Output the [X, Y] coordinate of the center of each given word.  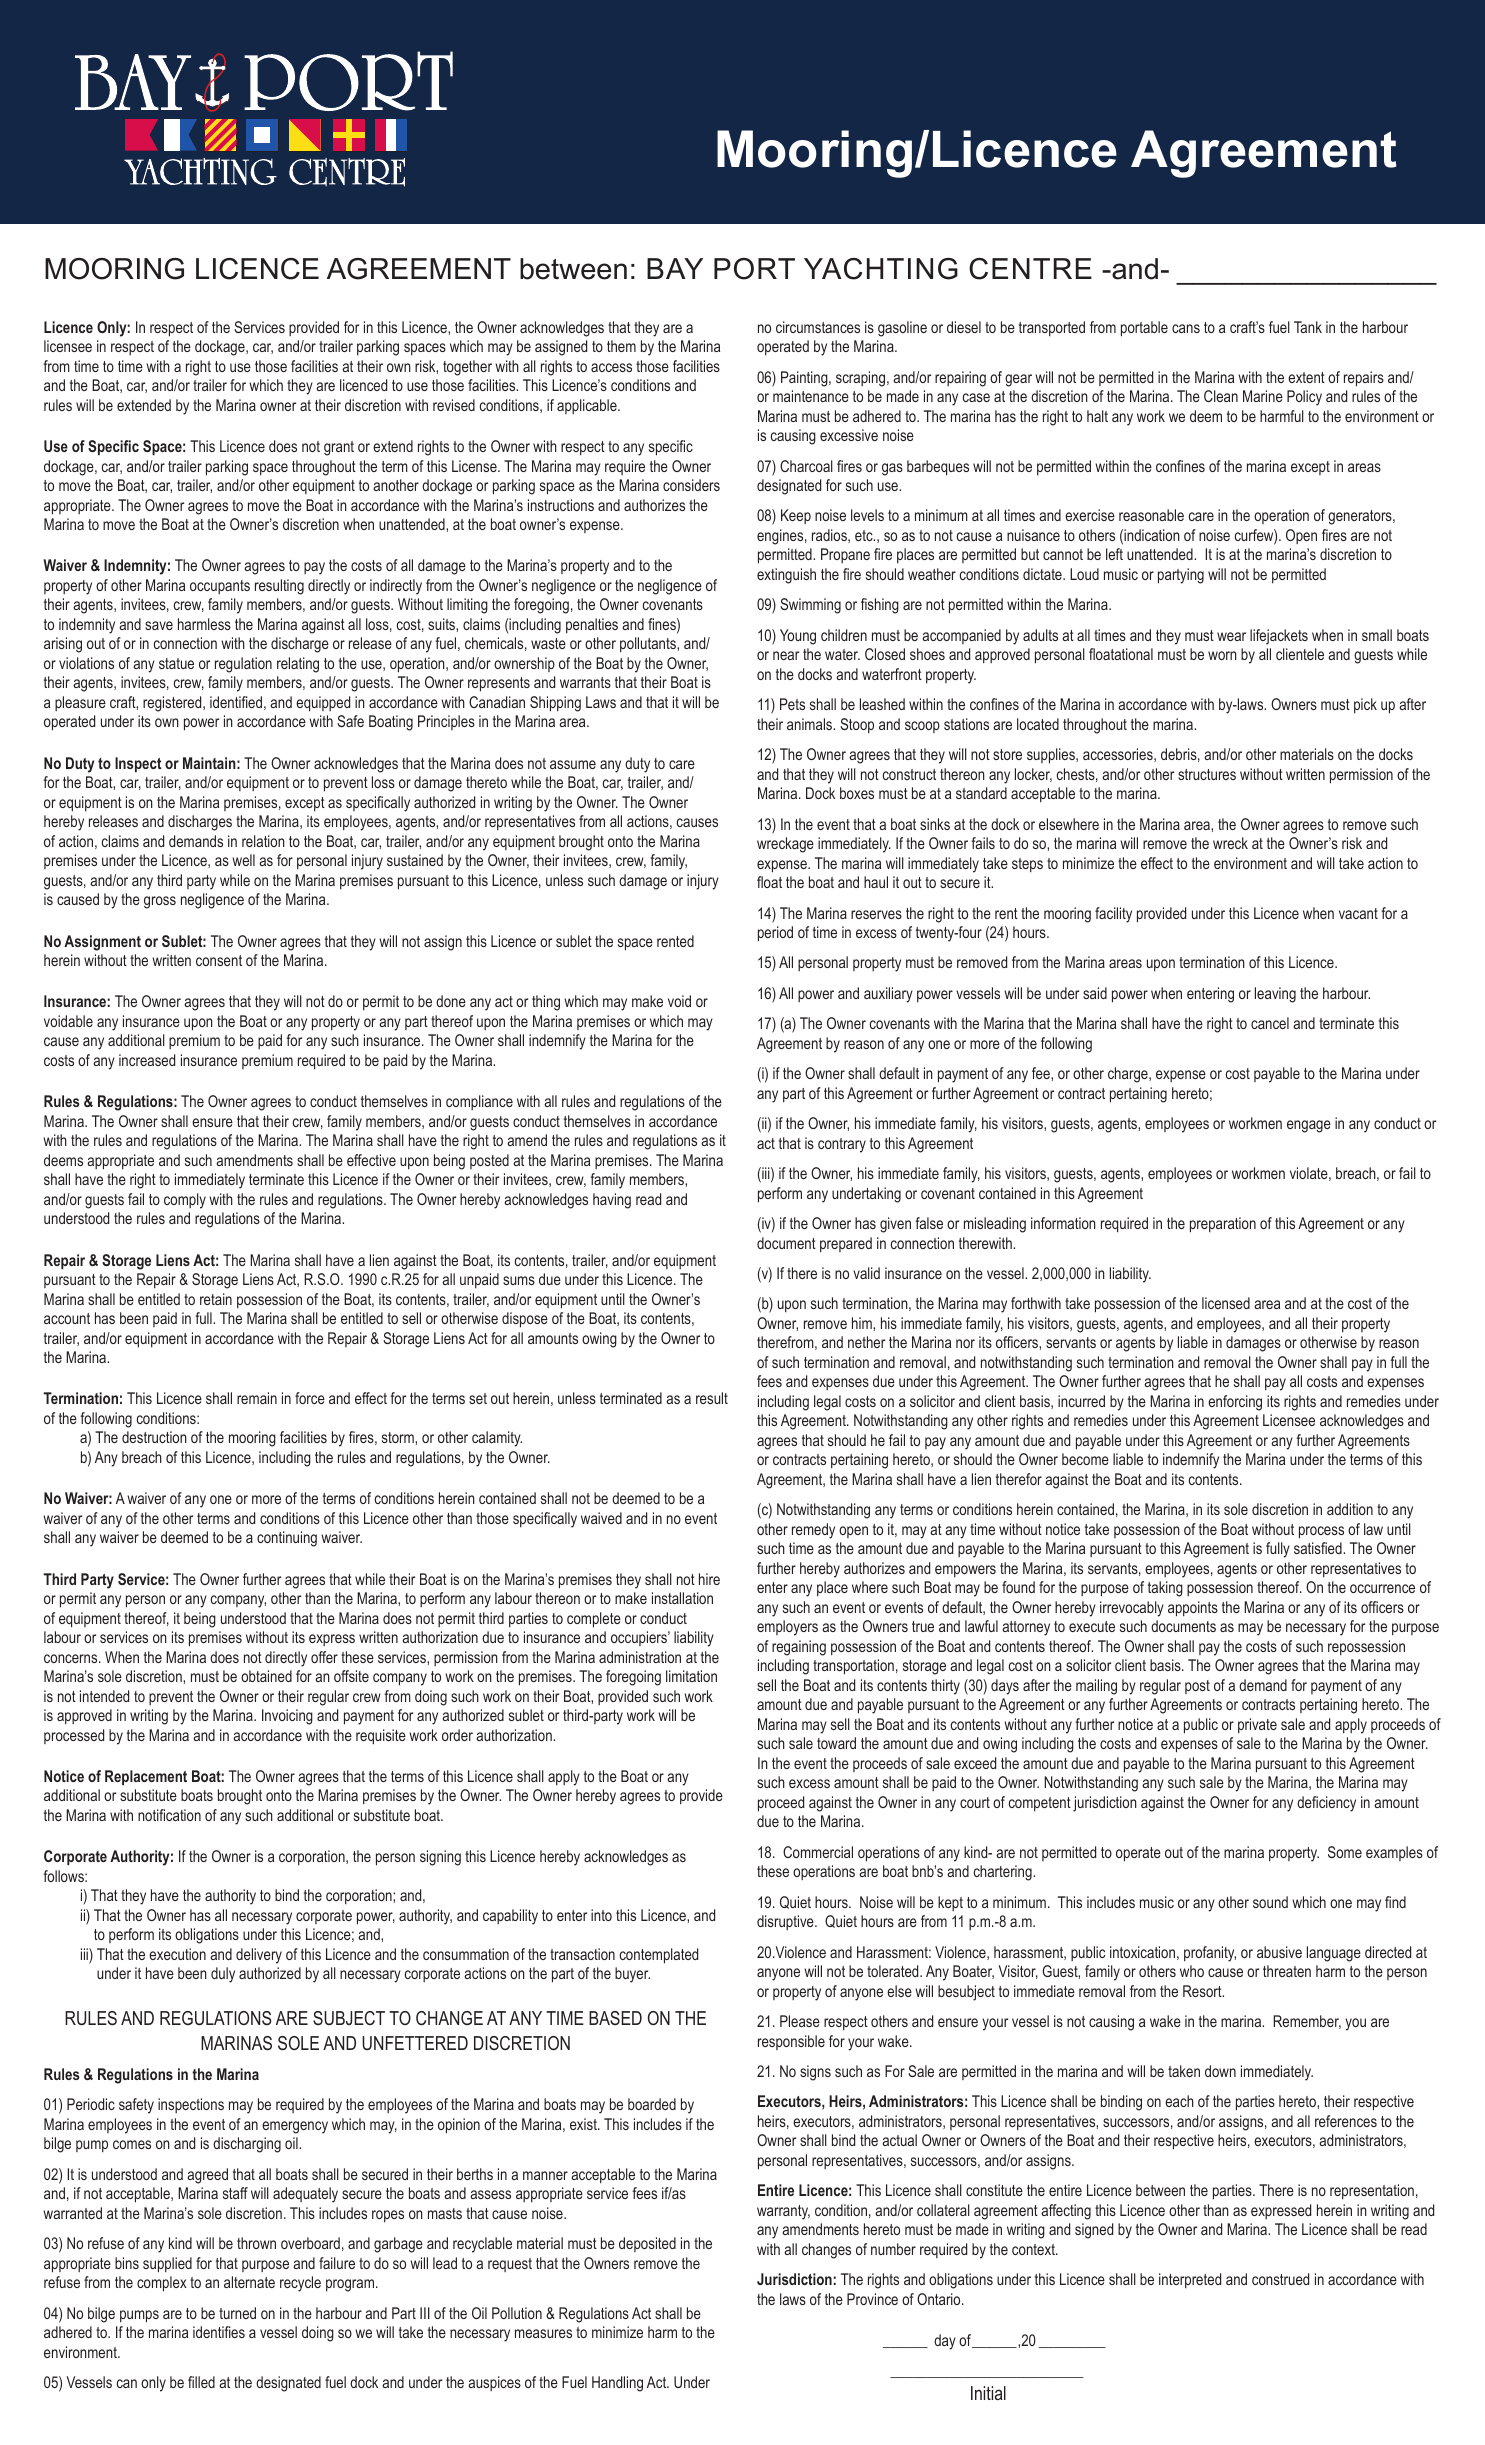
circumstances [818, 327]
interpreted [1190, 2280]
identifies [219, 2332]
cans [1186, 328]
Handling [617, 2384]
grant [339, 448]
